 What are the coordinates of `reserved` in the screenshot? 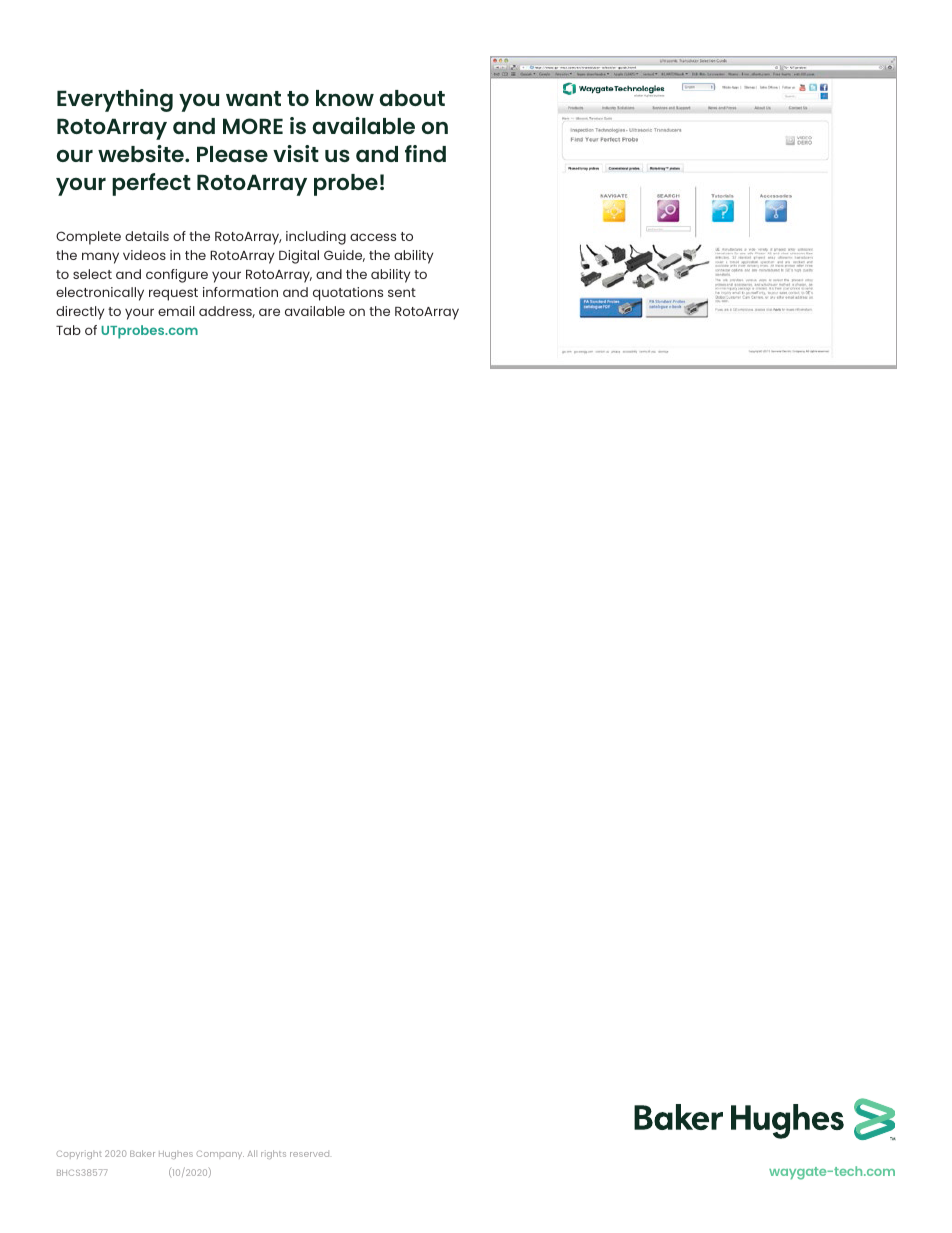 It's located at (309, 1154).
